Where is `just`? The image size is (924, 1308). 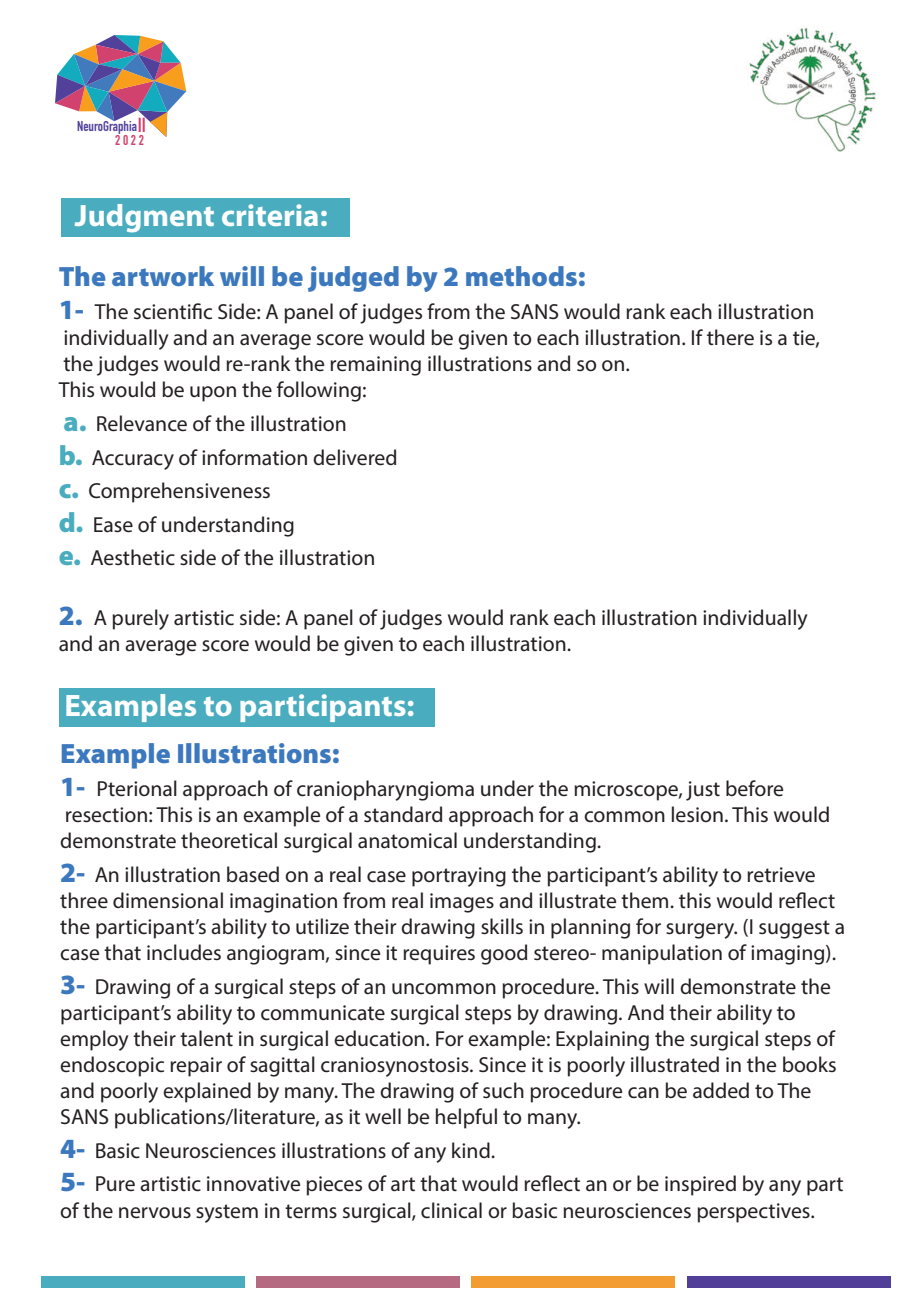 just is located at coordinates (703, 791).
